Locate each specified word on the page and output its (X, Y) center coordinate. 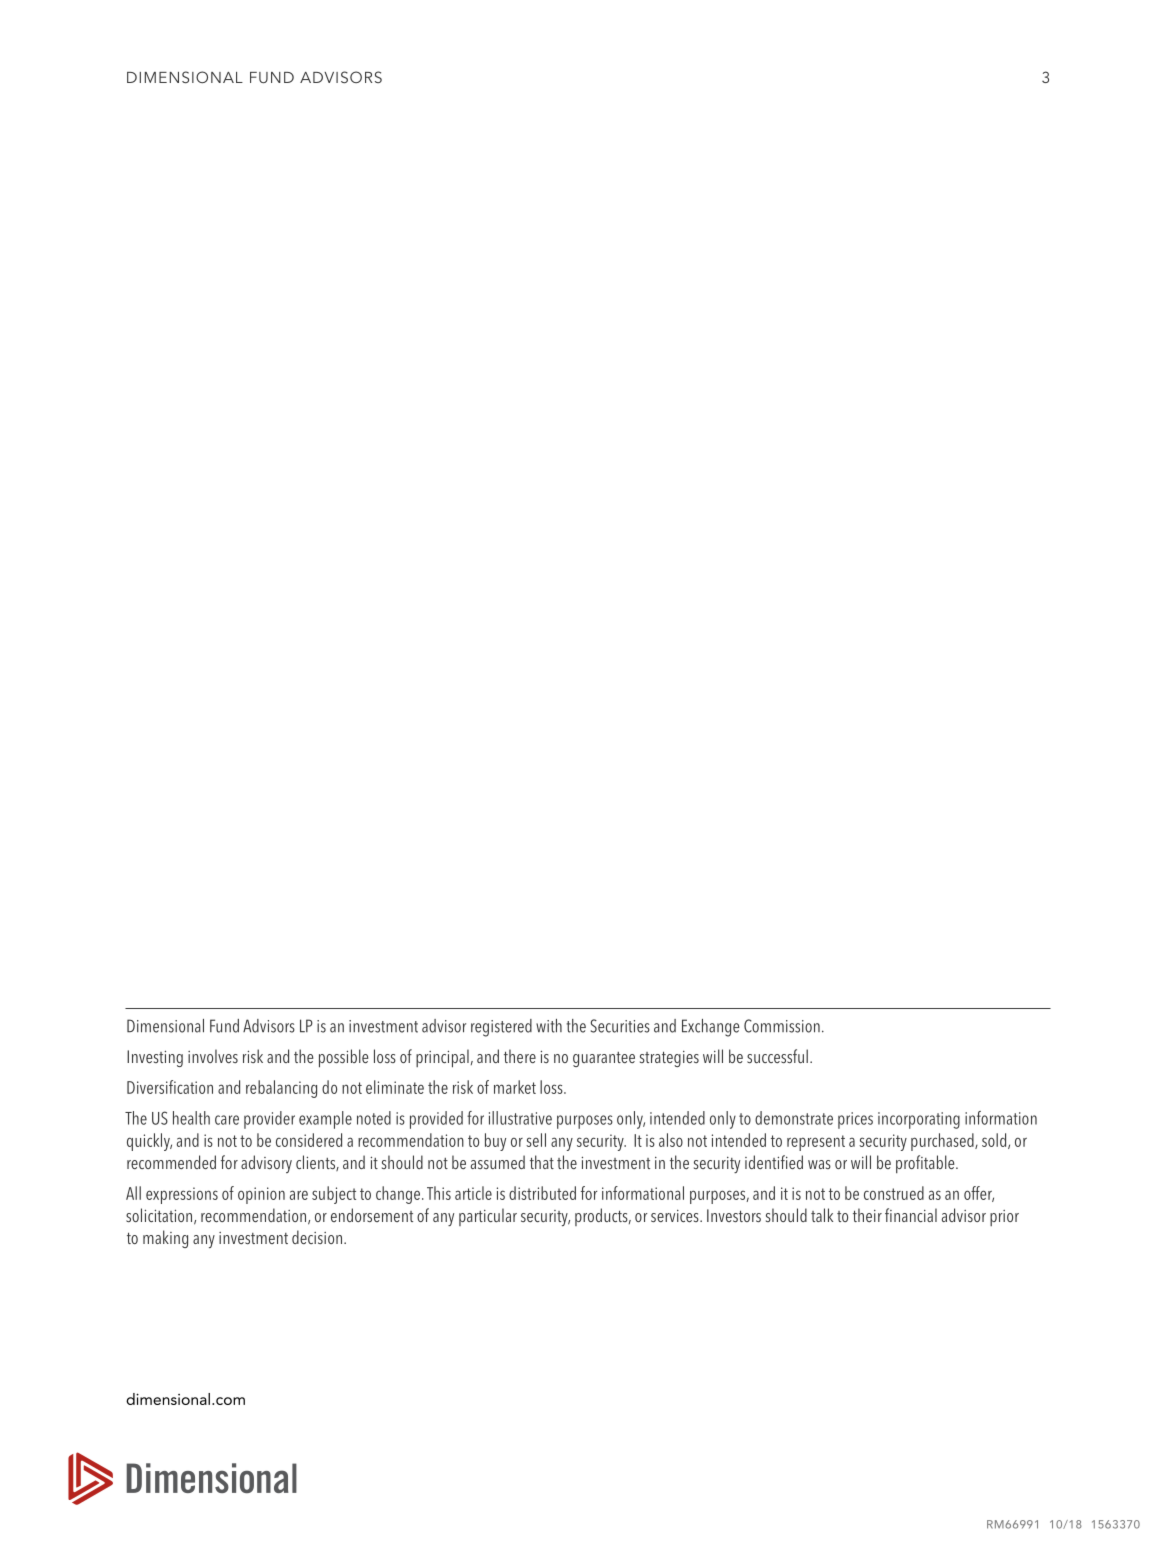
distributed (542, 1193)
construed (894, 1193)
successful (777, 1056)
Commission (782, 1026)
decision (318, 1237)
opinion (261, 1195)
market (515, 1087)
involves (213, 1056)
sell (536, 1140)
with (549, 1026)
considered (309, 1140)
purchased (943, 1142)
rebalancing (281, 1089)
